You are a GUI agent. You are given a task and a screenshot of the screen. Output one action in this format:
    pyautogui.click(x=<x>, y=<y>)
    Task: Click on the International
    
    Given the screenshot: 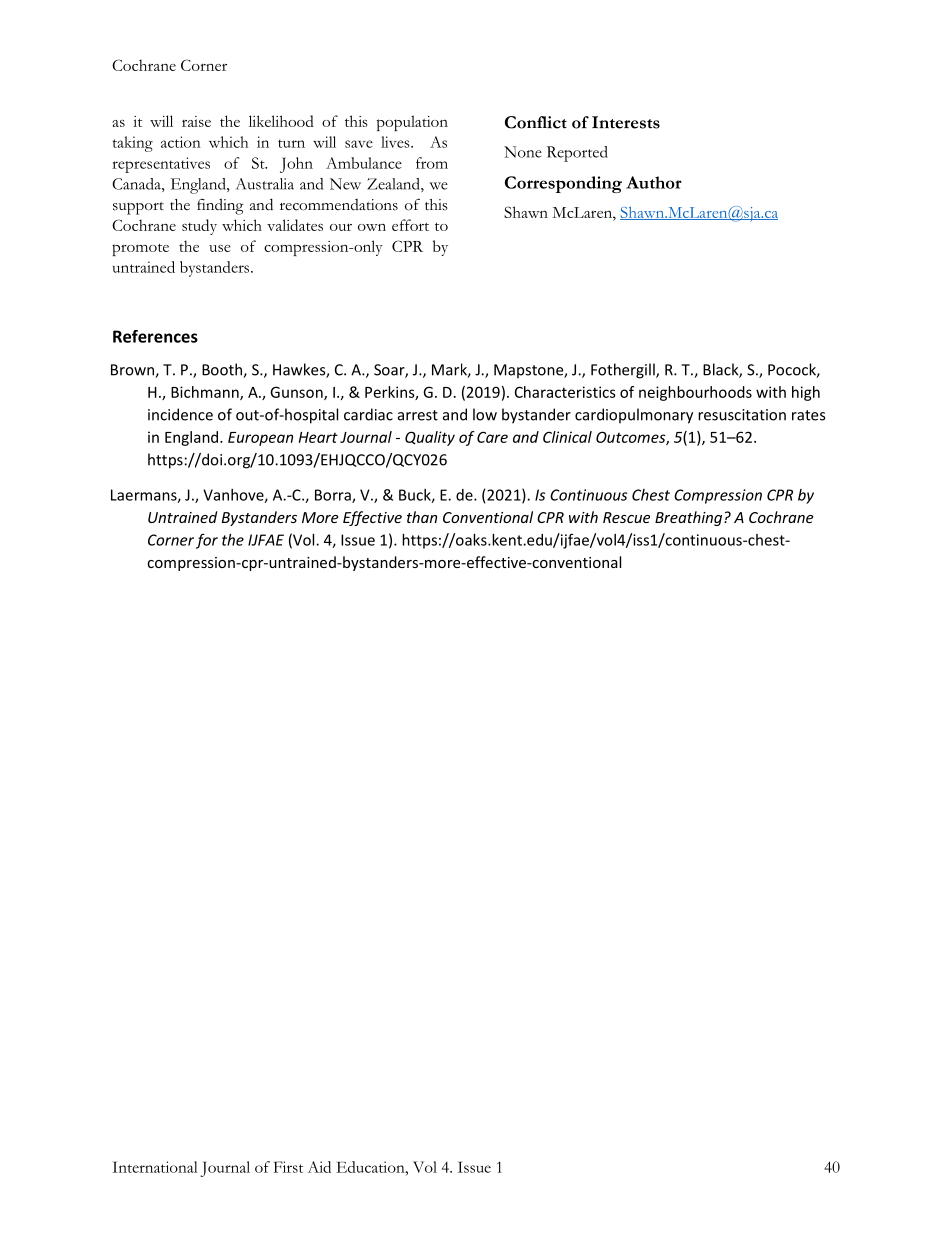 What is the action you would take?
    pyautogui.click(x=155, y=1167)
